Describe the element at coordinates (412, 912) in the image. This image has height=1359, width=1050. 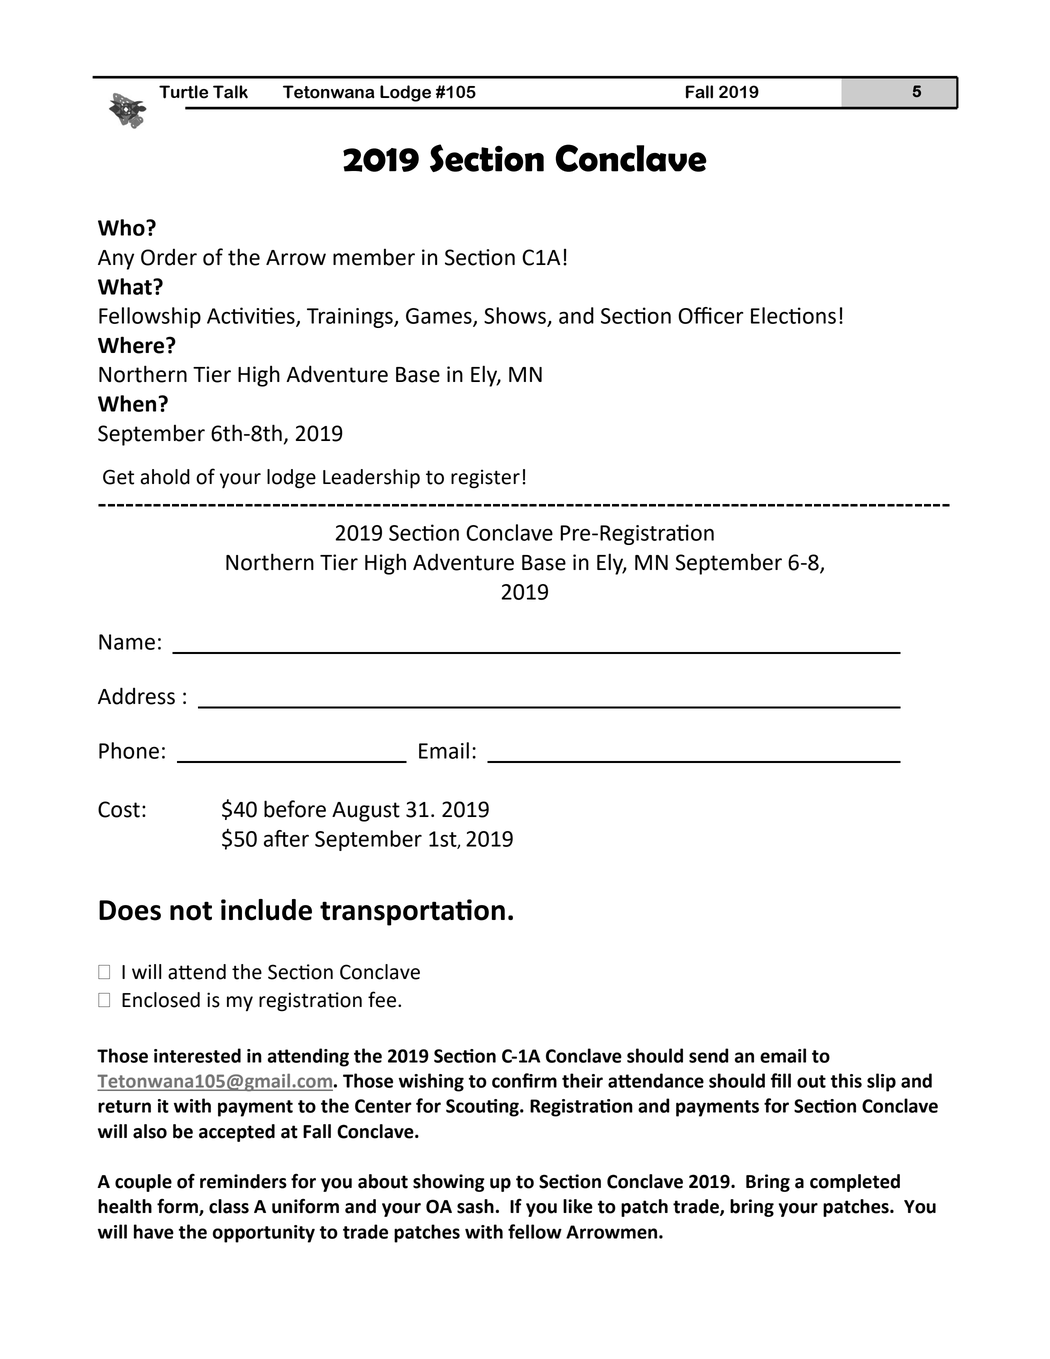
I see `transportation` at that location.
